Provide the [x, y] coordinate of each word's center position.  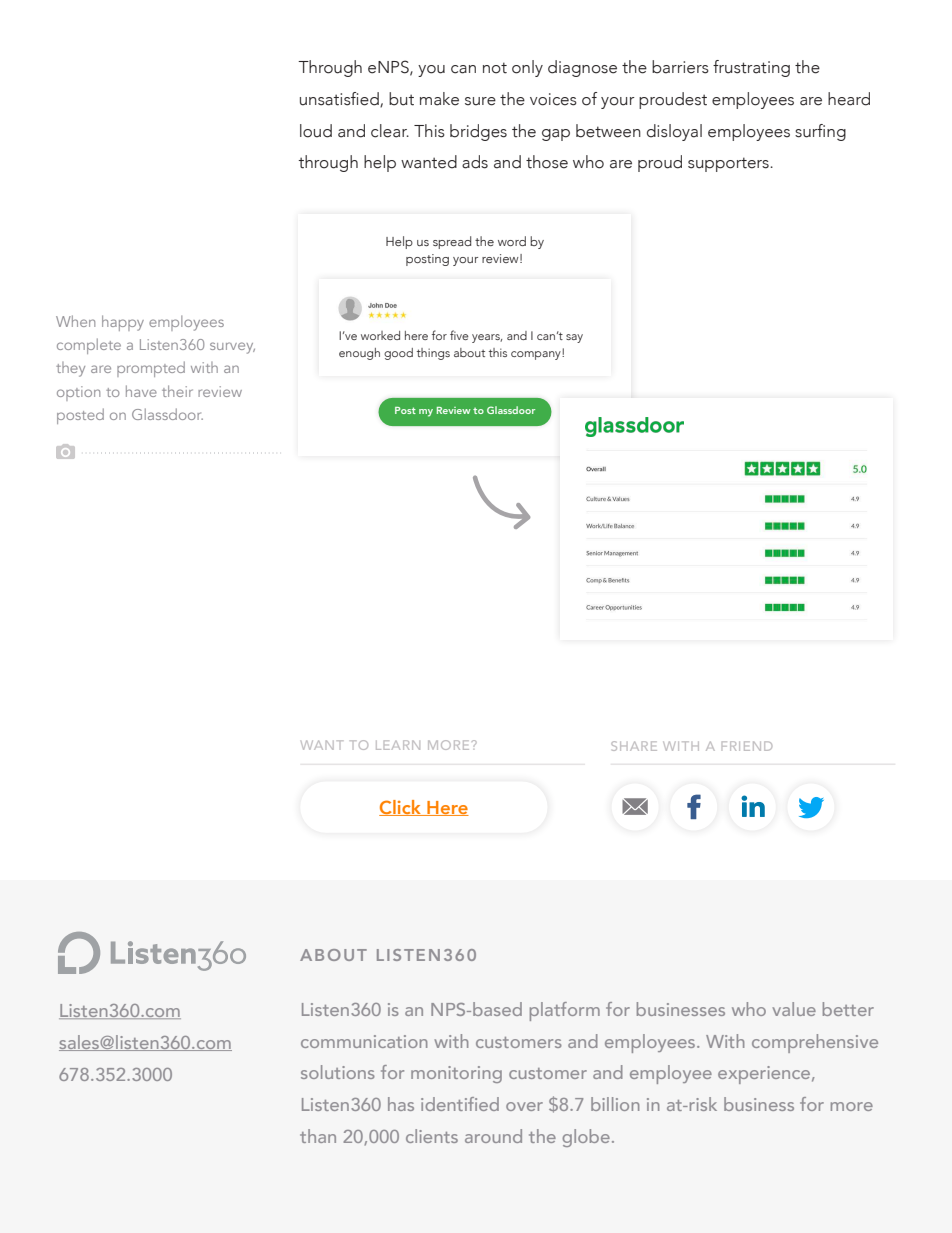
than [318, 1136]
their [177, 391]
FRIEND [747, 746]
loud [316, 131]
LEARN [398, 745]
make [439, 99]
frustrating [751, 68]
